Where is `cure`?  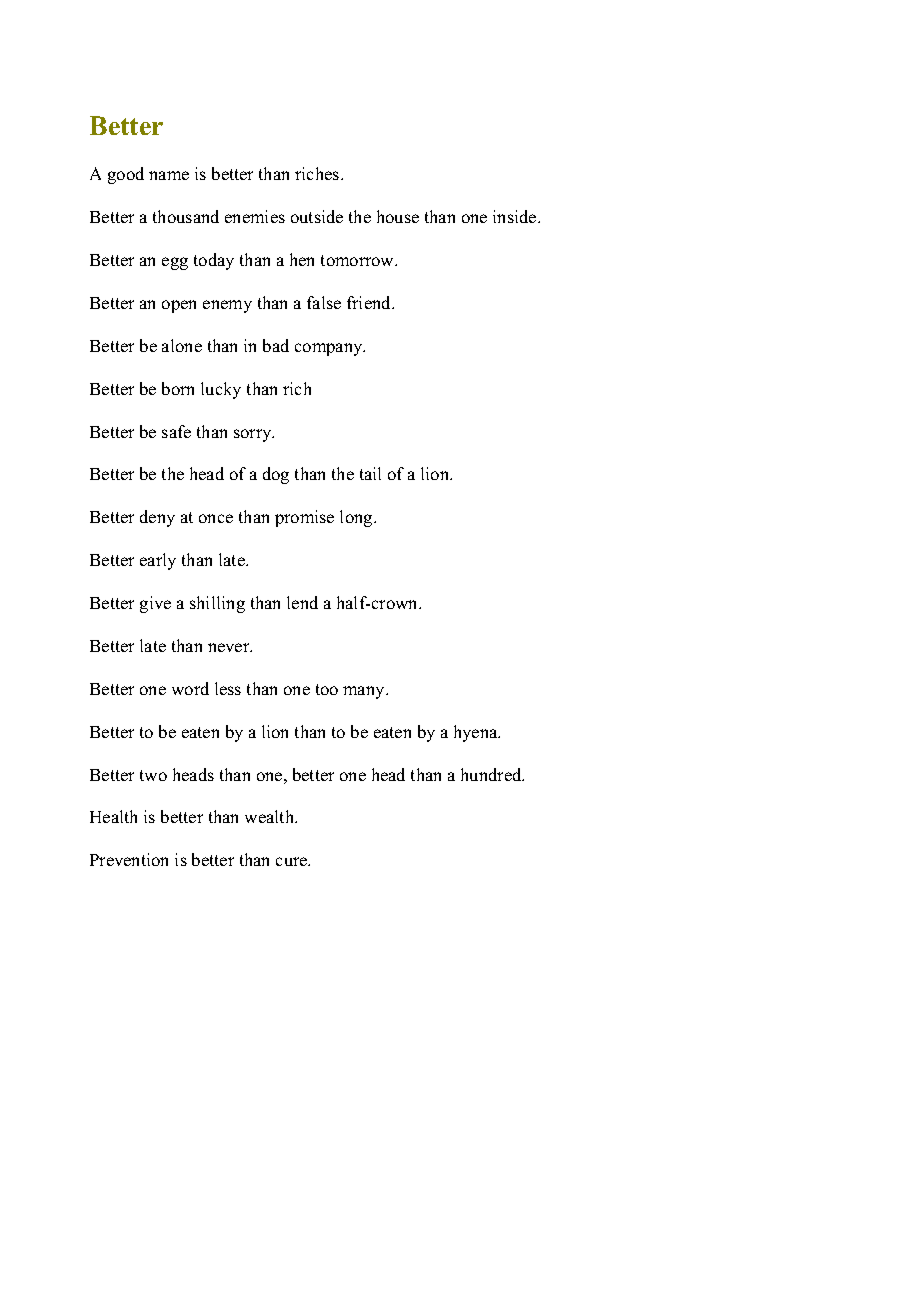
cure is located at coordinates (293, 861).
